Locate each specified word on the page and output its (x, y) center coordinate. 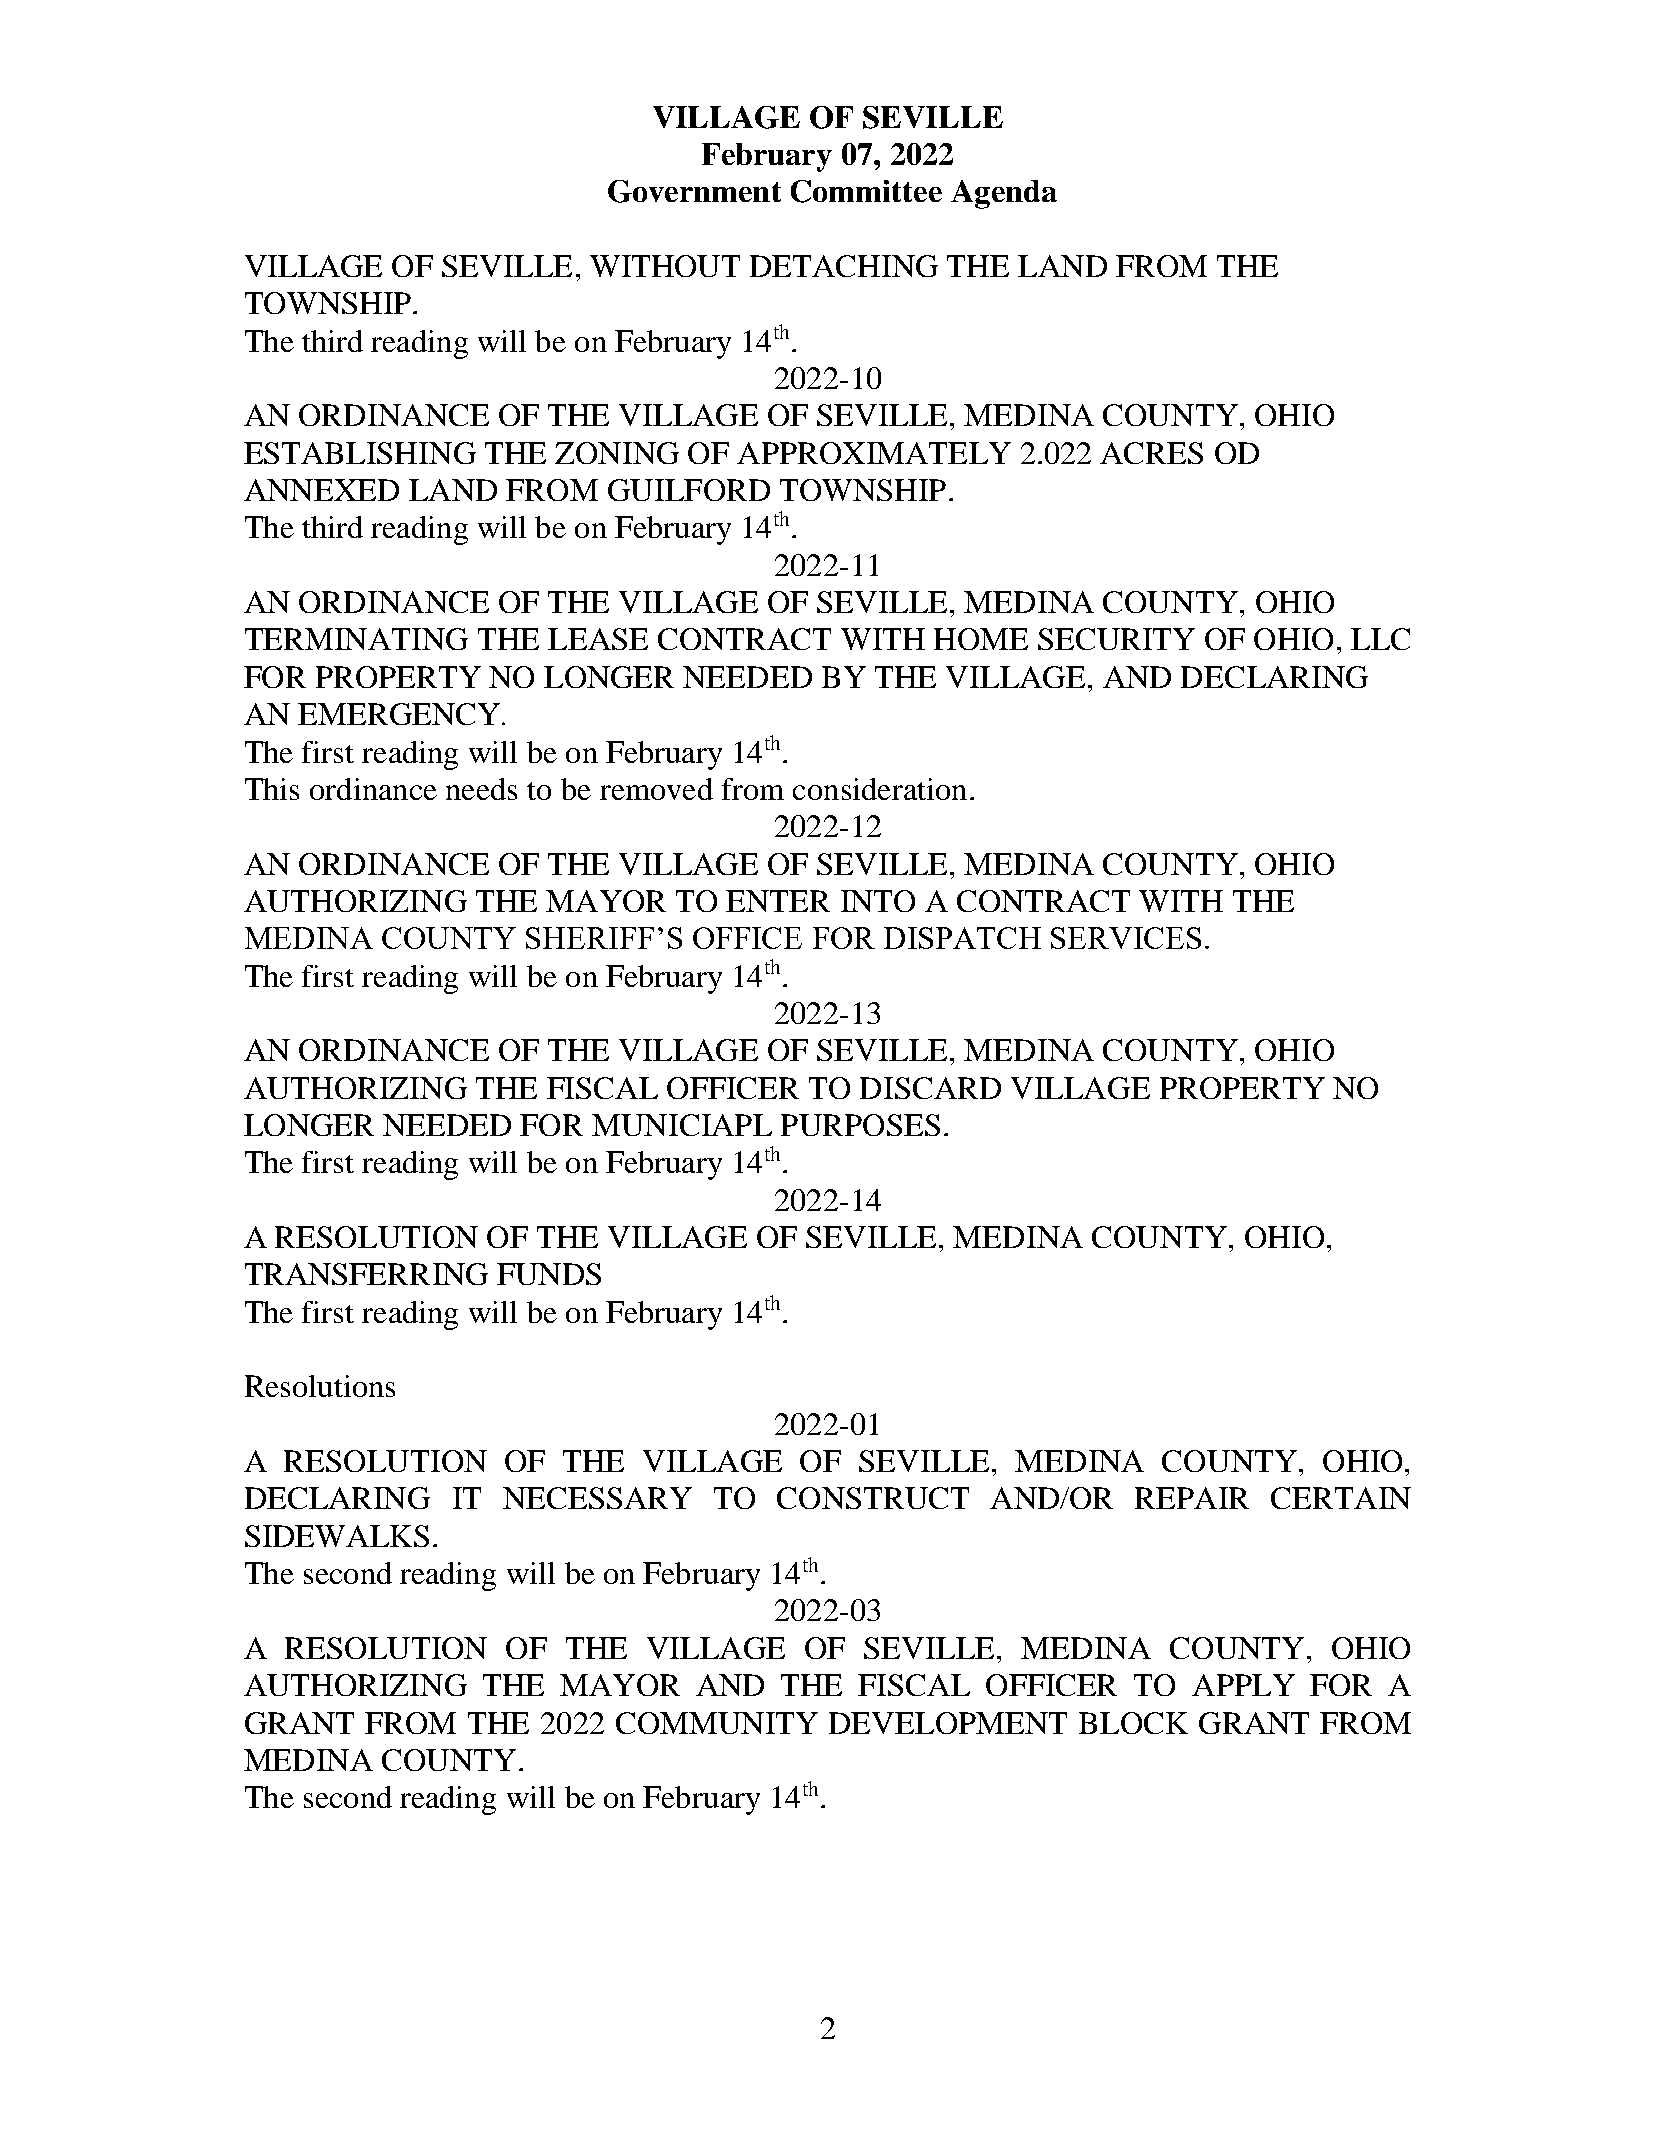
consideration (880, 789)
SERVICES (1126, 938)
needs (481, 789)
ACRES (1151, 453)
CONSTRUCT (873, 1498)
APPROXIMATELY (874, 453)
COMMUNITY (717, 1723)
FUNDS (549, 1274)
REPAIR (1192, 1498)
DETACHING (844, 266)
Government (694, 191)
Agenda (1004, 194)
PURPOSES (860, 1125)
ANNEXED (321, 490)
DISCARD (930, 1088)
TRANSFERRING (366, 1274)
